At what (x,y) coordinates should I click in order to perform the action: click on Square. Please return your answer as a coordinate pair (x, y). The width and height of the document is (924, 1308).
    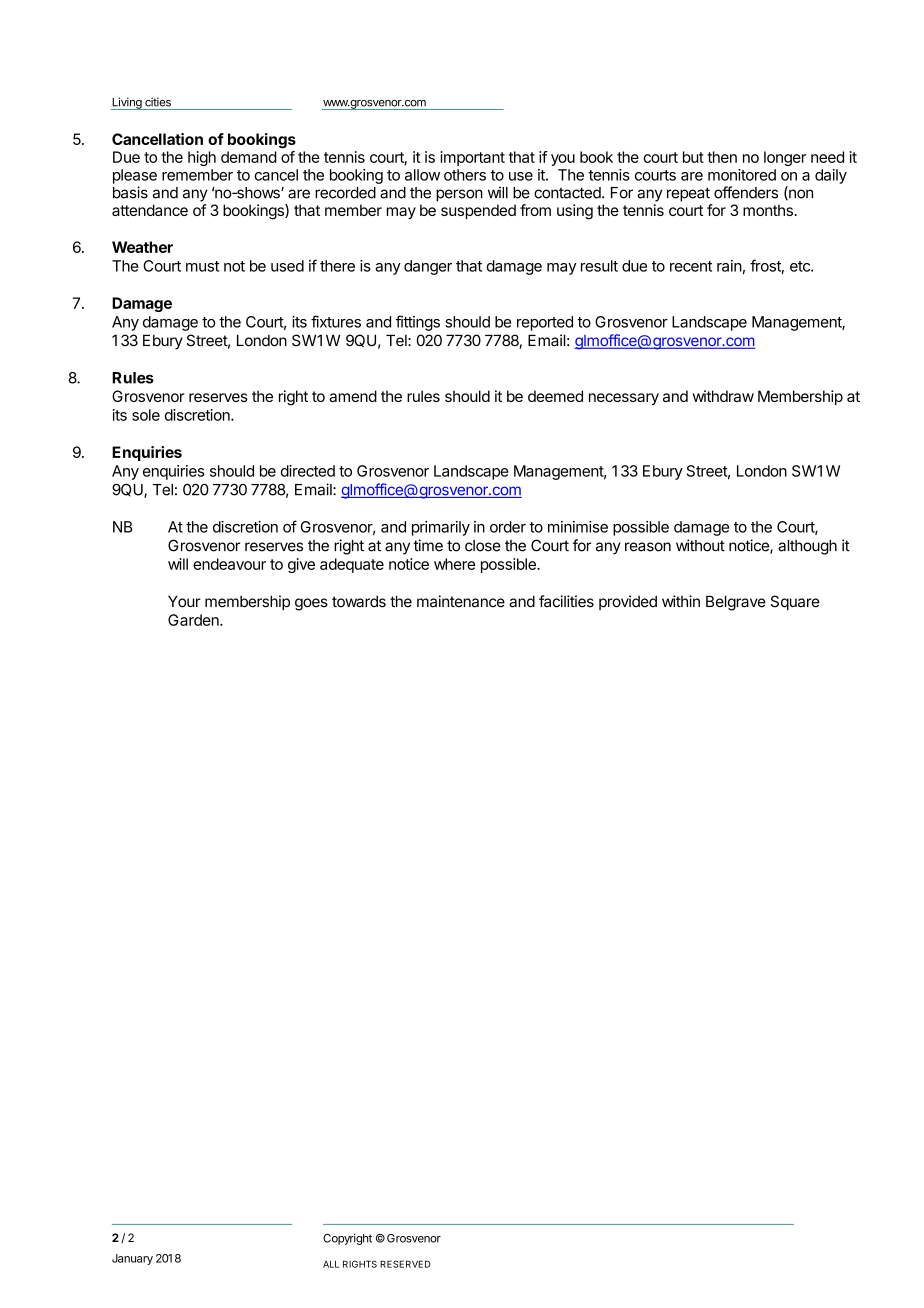
    Looking at the image, I should click on (795, 603).
